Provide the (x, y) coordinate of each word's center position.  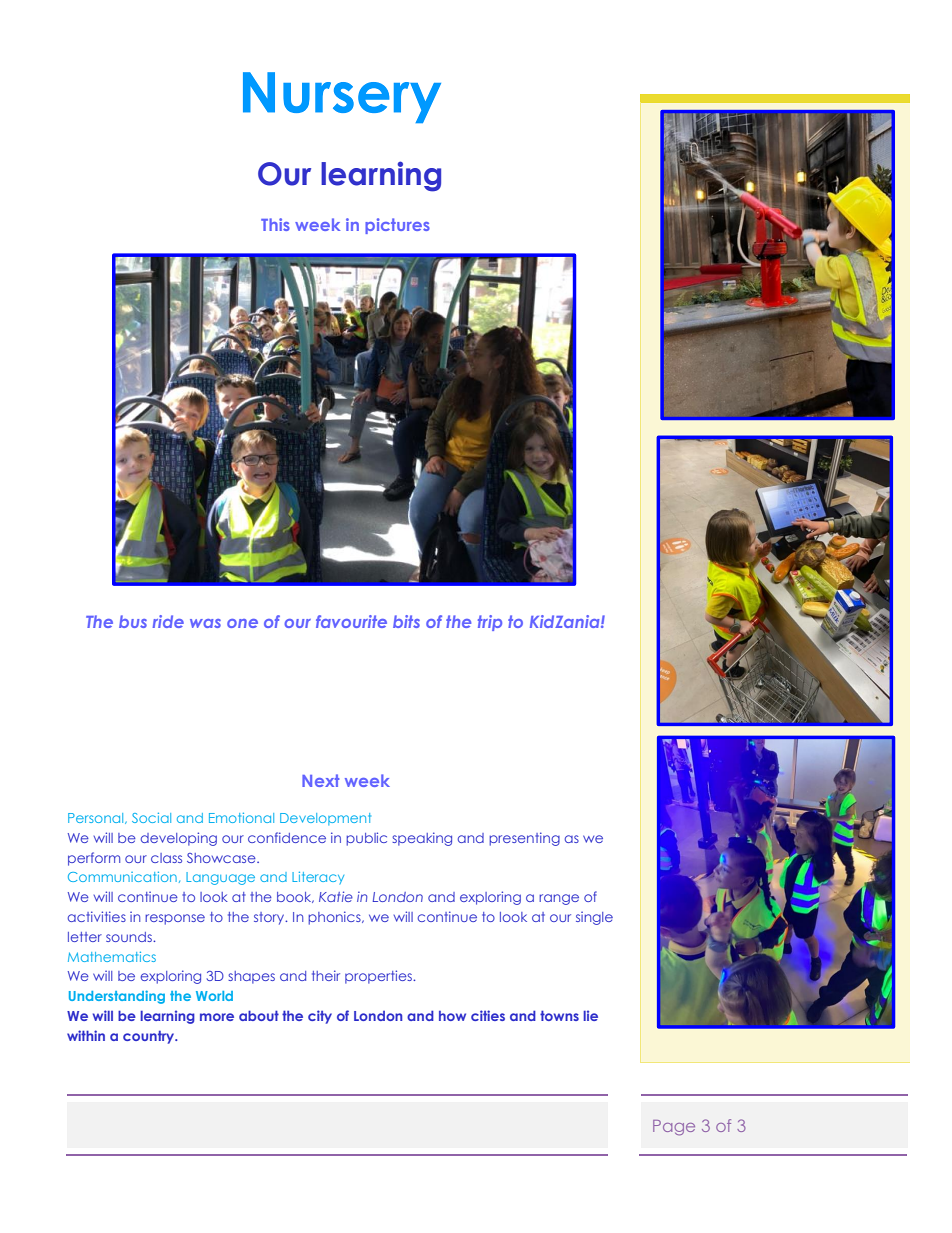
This (275, 224)
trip (490, 623)
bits (406, 621)
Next (320, 780)
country (150, 1037)
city (320, 1017)
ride (168, 621)
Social (151, 818)
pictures (397, 226)
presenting (524, 839)
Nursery (342, 97)
